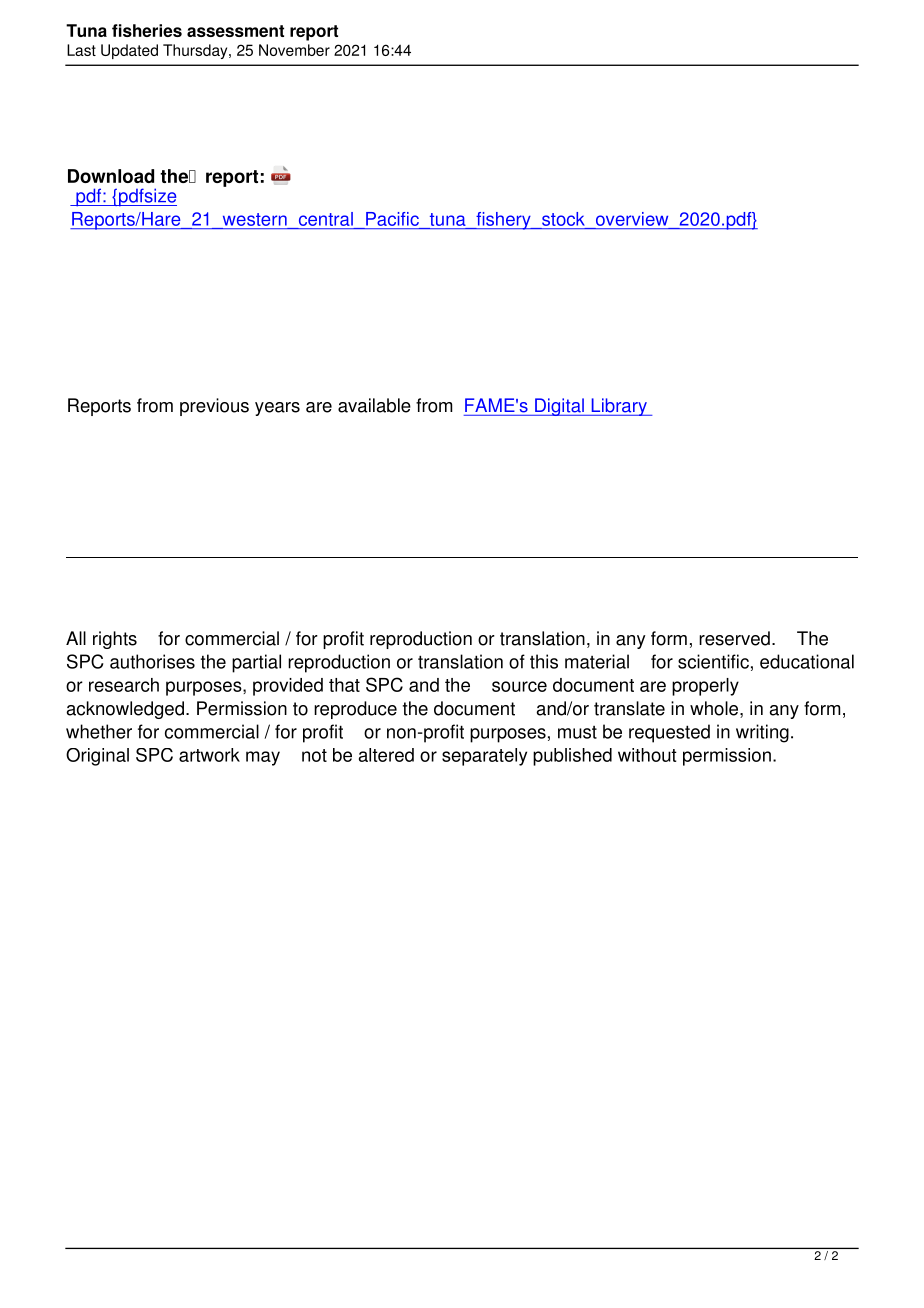 The image size is (924, 1308). What do you see at coordinates (484, 757) in the screenshot?
I see `separately` at bounding box center [484, 757].
